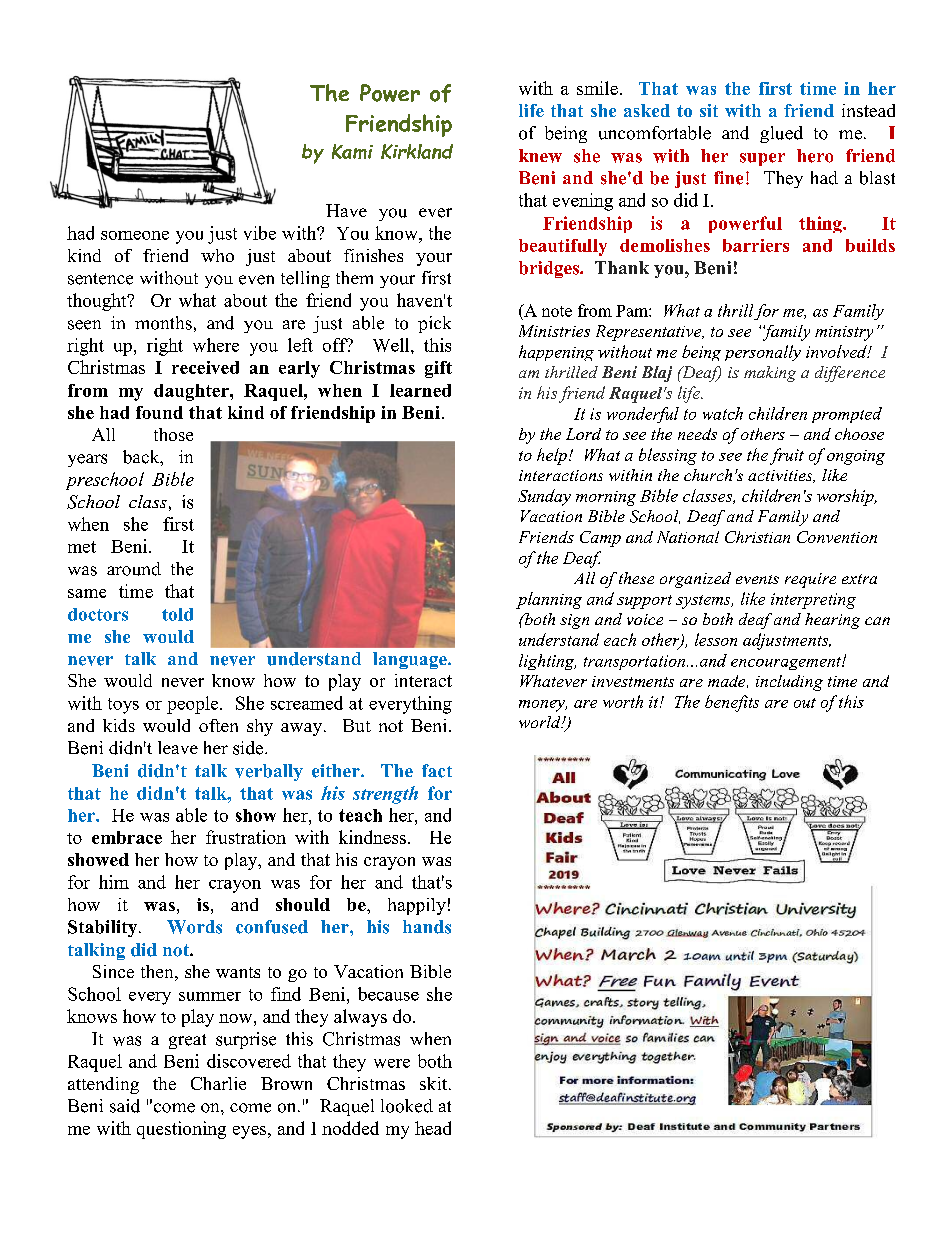 Image resolution: width=952 pixels, height=1233 pixels. Describe the element at coordinates (417, 906) in the document. I see `happily` at that location.
